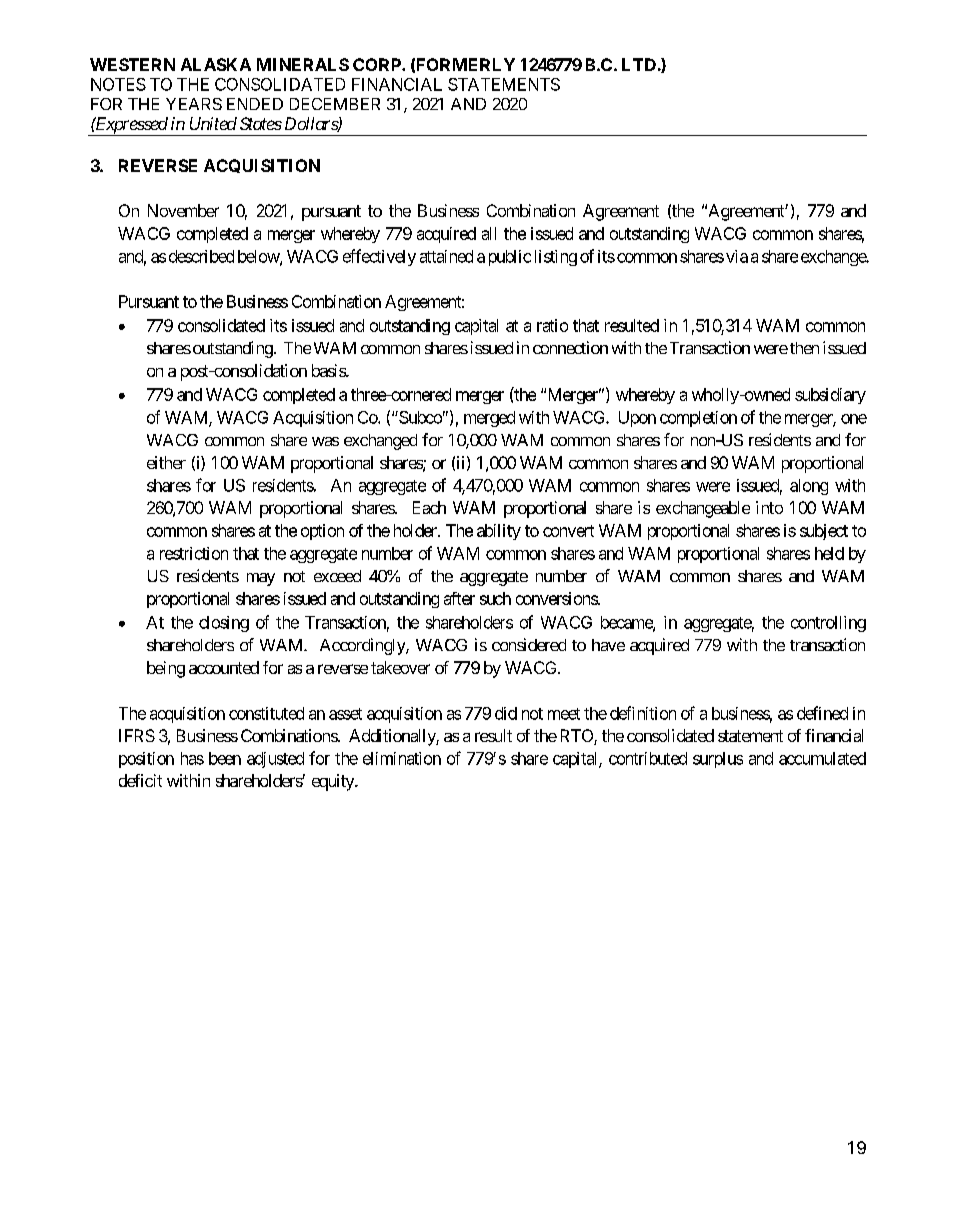 This image has width=954, height=1232. I want to click on after, so click(459, 598).
